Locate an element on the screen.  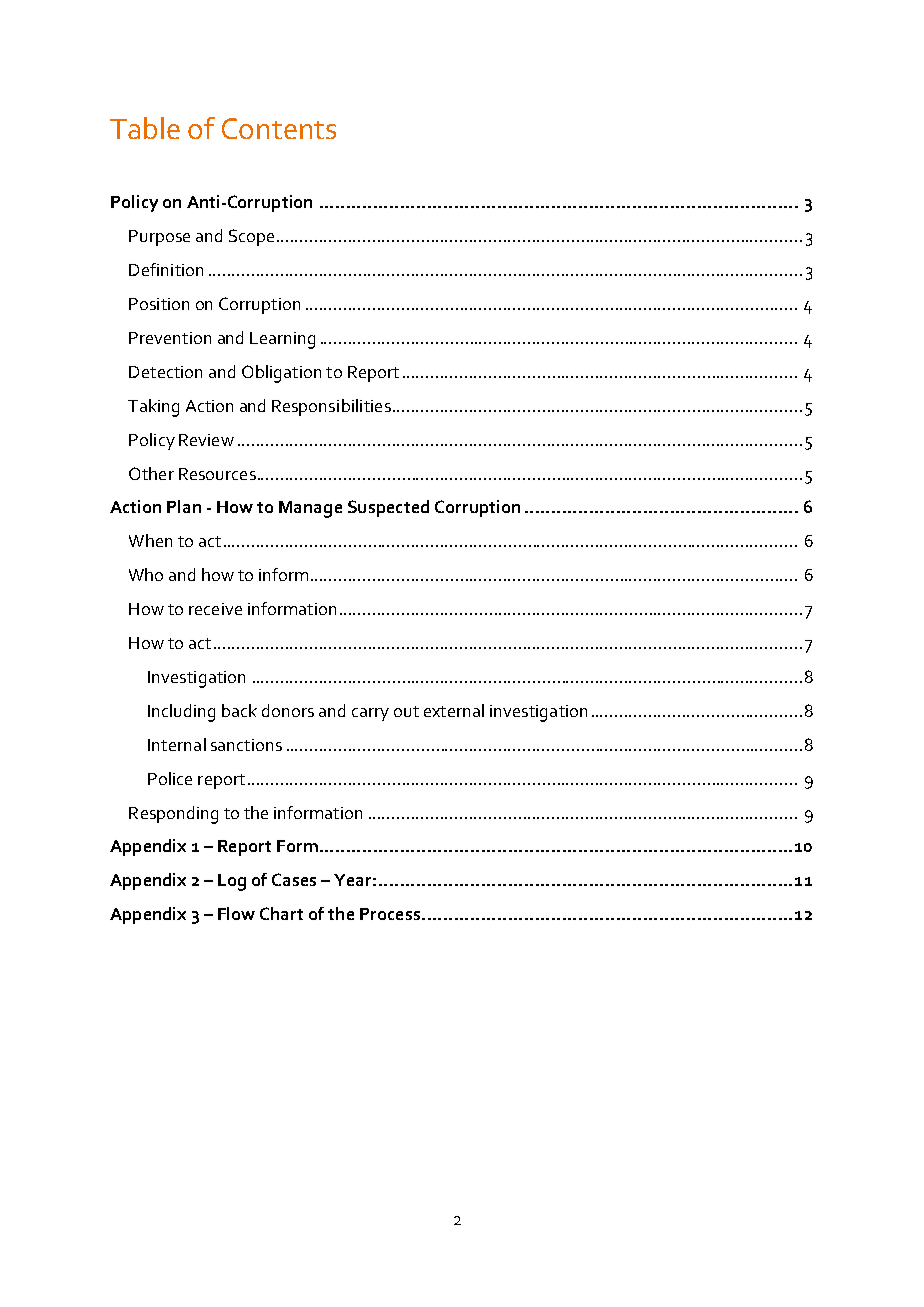
Review is located at coordinates (206, 440).
